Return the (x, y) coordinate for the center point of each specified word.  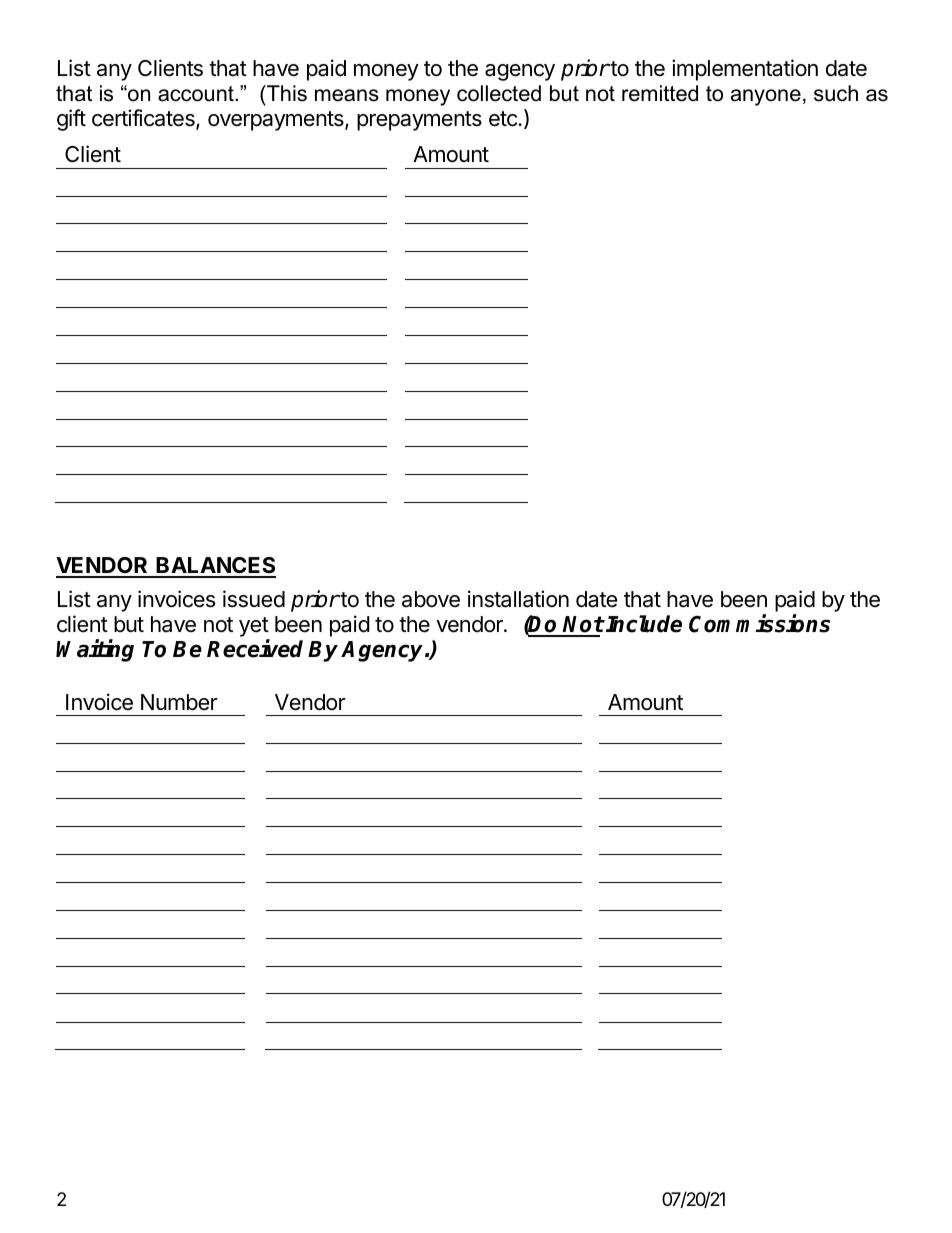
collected (499, 93)
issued (254, 599)
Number (179, 702)
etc (503, 119)
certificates (144, 119)
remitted (660, 93)
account (197, 94)
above (431, 599)
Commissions (759, 623)
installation (518, 599)
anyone (766, 97)
